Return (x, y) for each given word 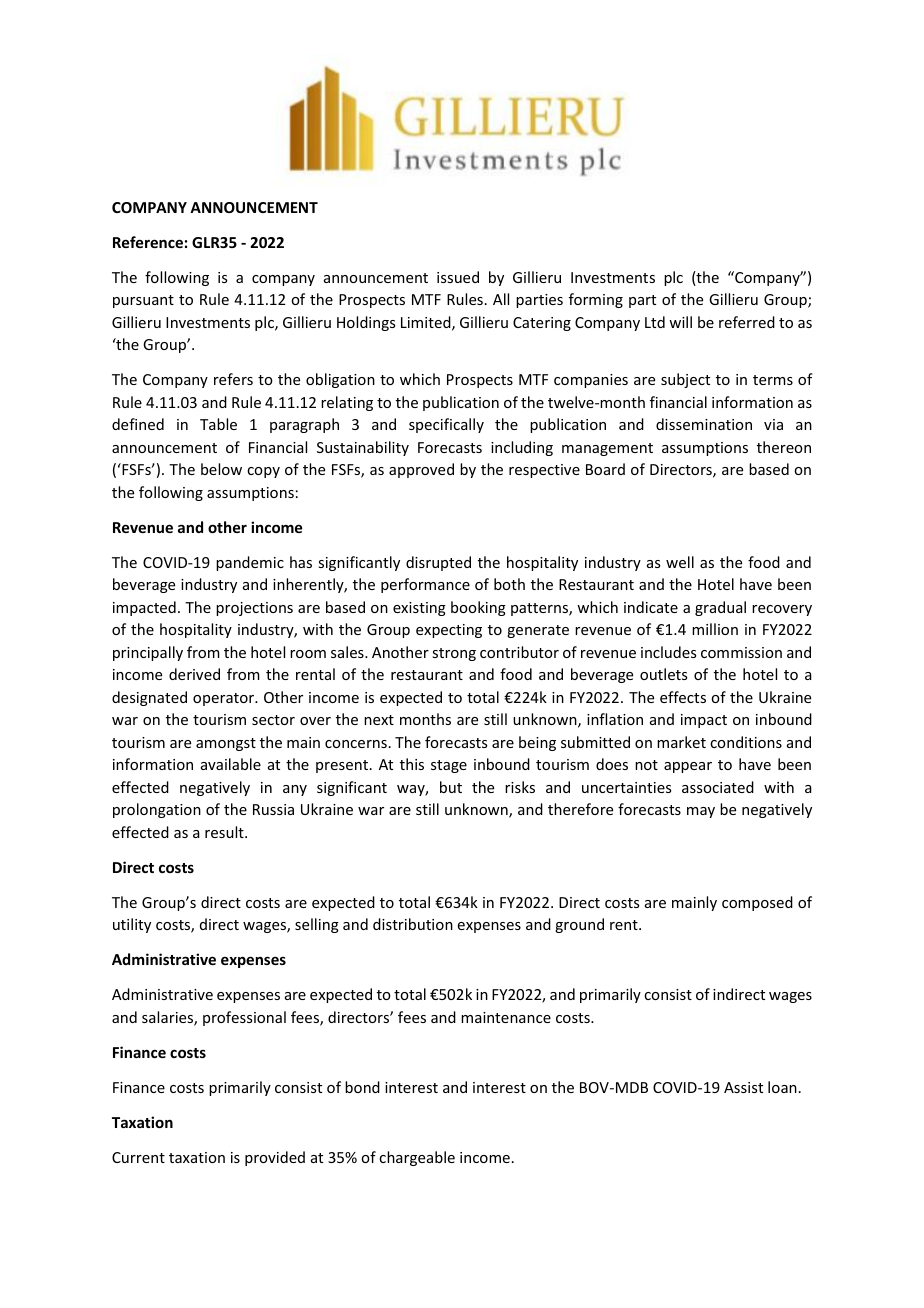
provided (275, 1158)
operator (225, 699)
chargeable (417, 1158)
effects (683, 697)
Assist (743, 1087)
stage (449, 766)
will (680, 322)
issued (458, 277)
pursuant (143, 301)
